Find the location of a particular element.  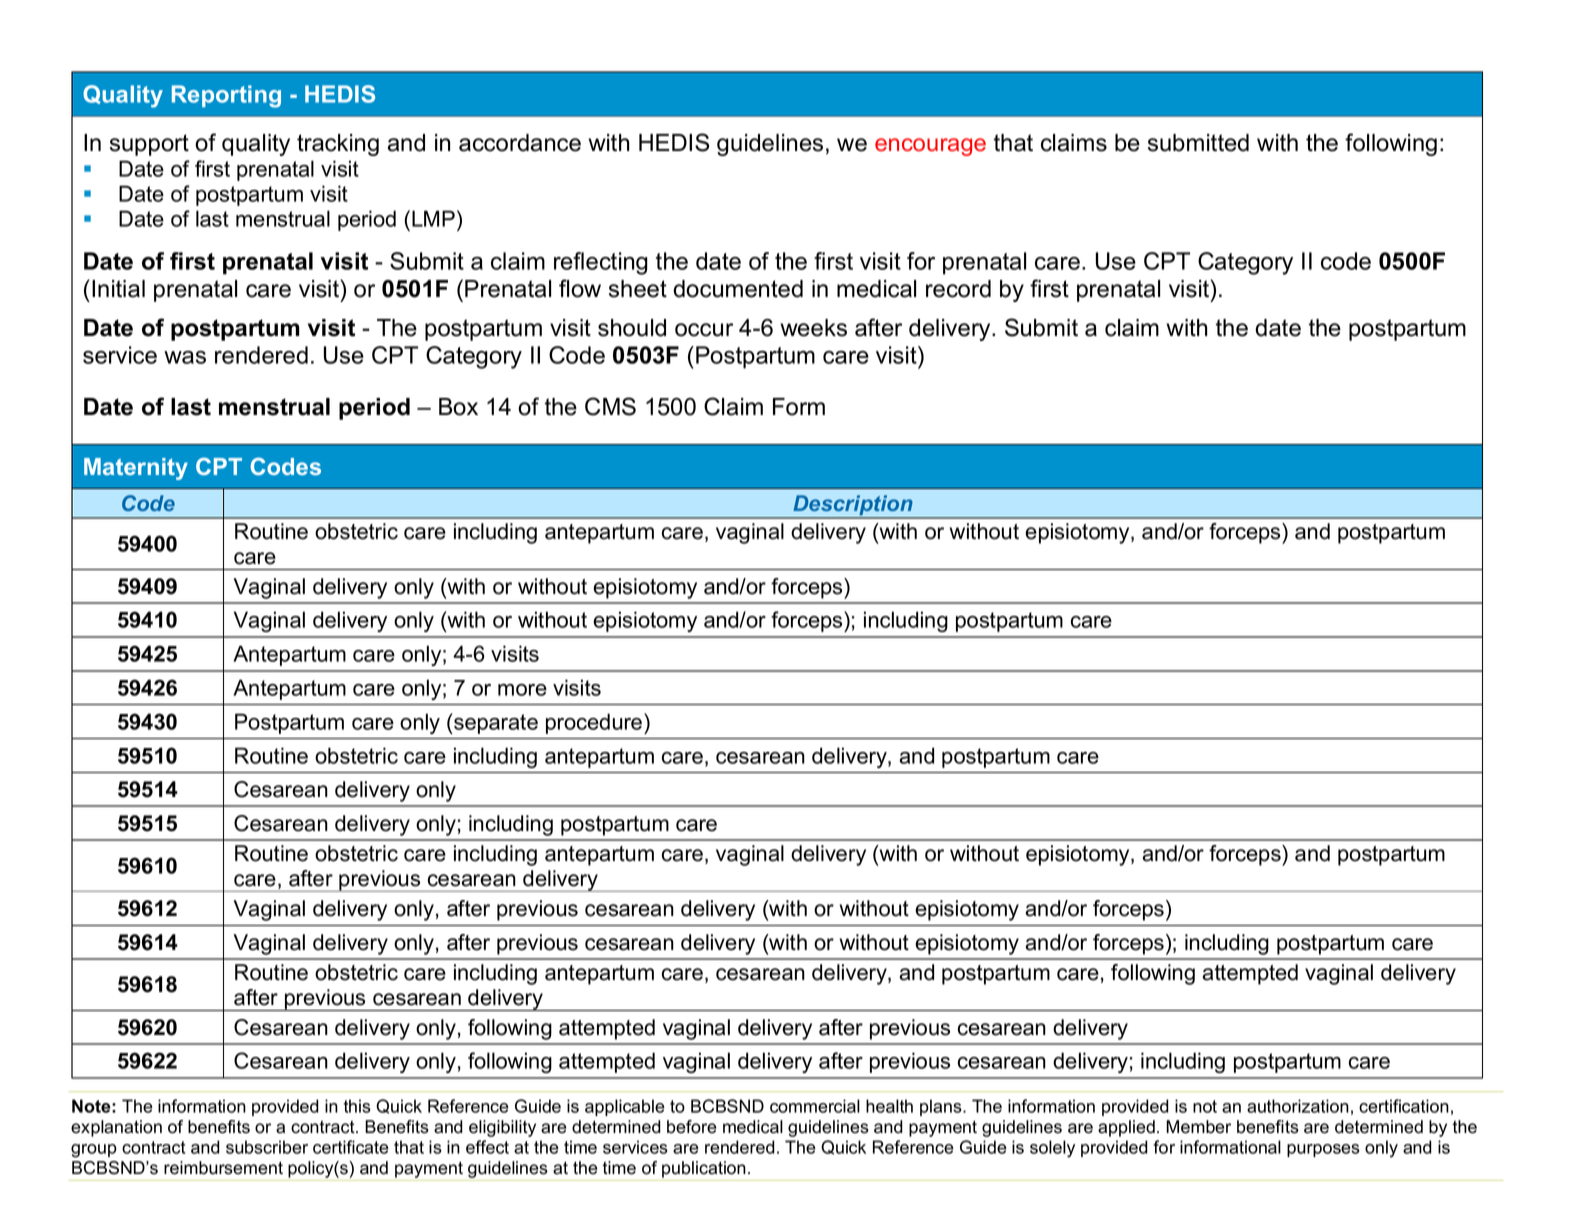

Reporting is located at coordinates (226, 96).
